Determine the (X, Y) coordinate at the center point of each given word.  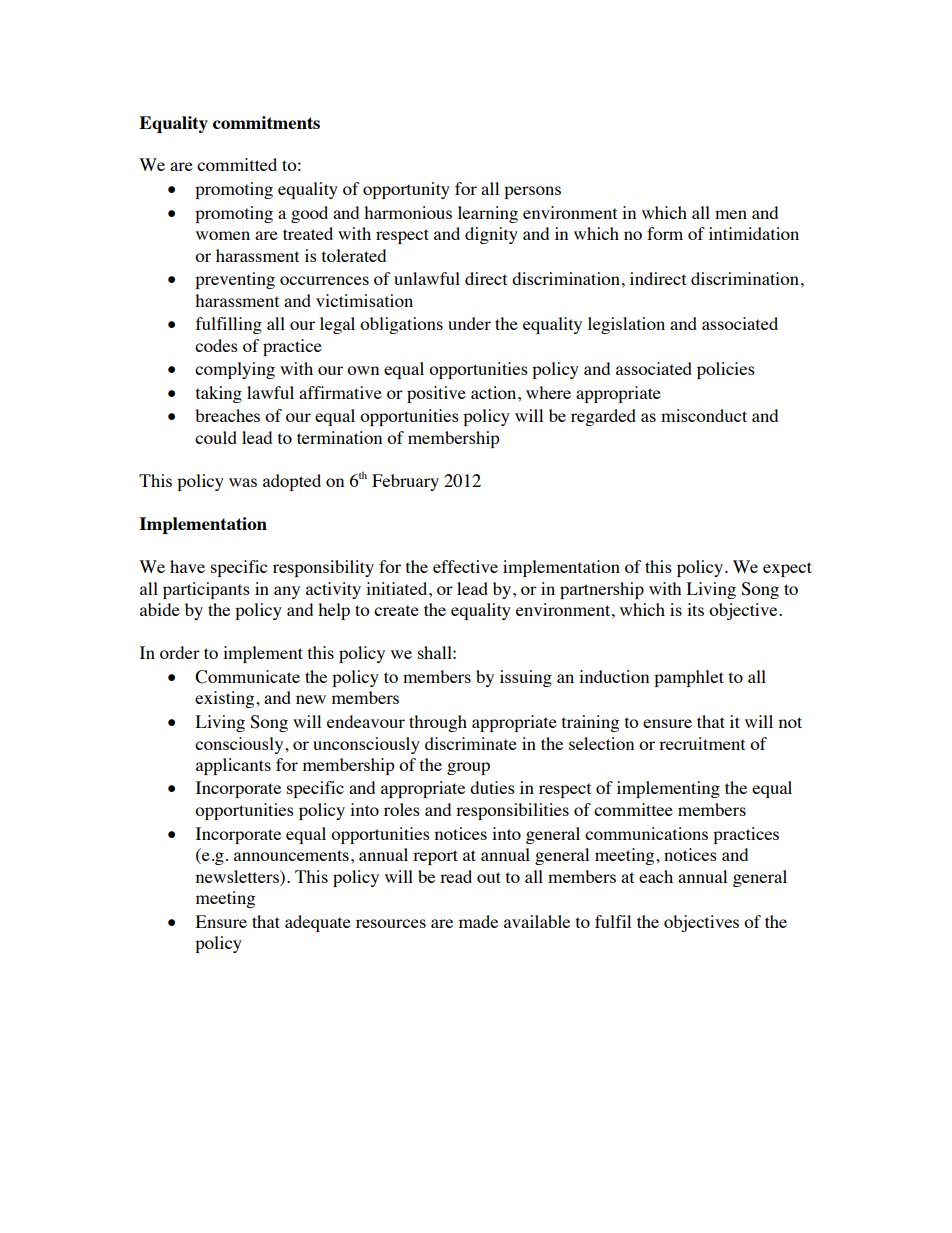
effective (465, 566)
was (243, 482)
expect (787, 569)
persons (532, 192)
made (478, 921)
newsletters (238, 876)
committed (237, 164)
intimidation (754, 233)
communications (646, 833)
